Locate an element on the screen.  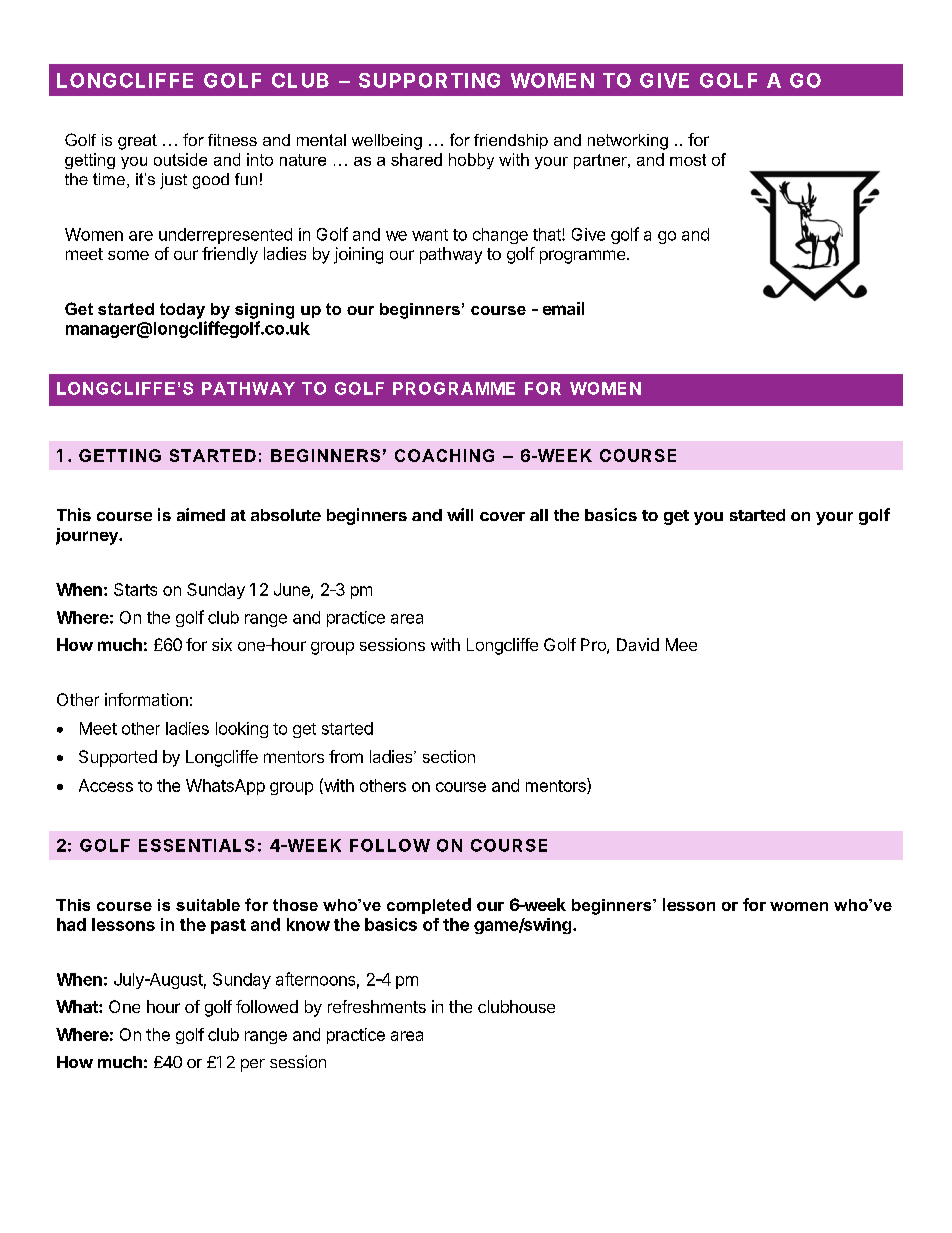
wellbeing is located at coordinates (387, 142).
